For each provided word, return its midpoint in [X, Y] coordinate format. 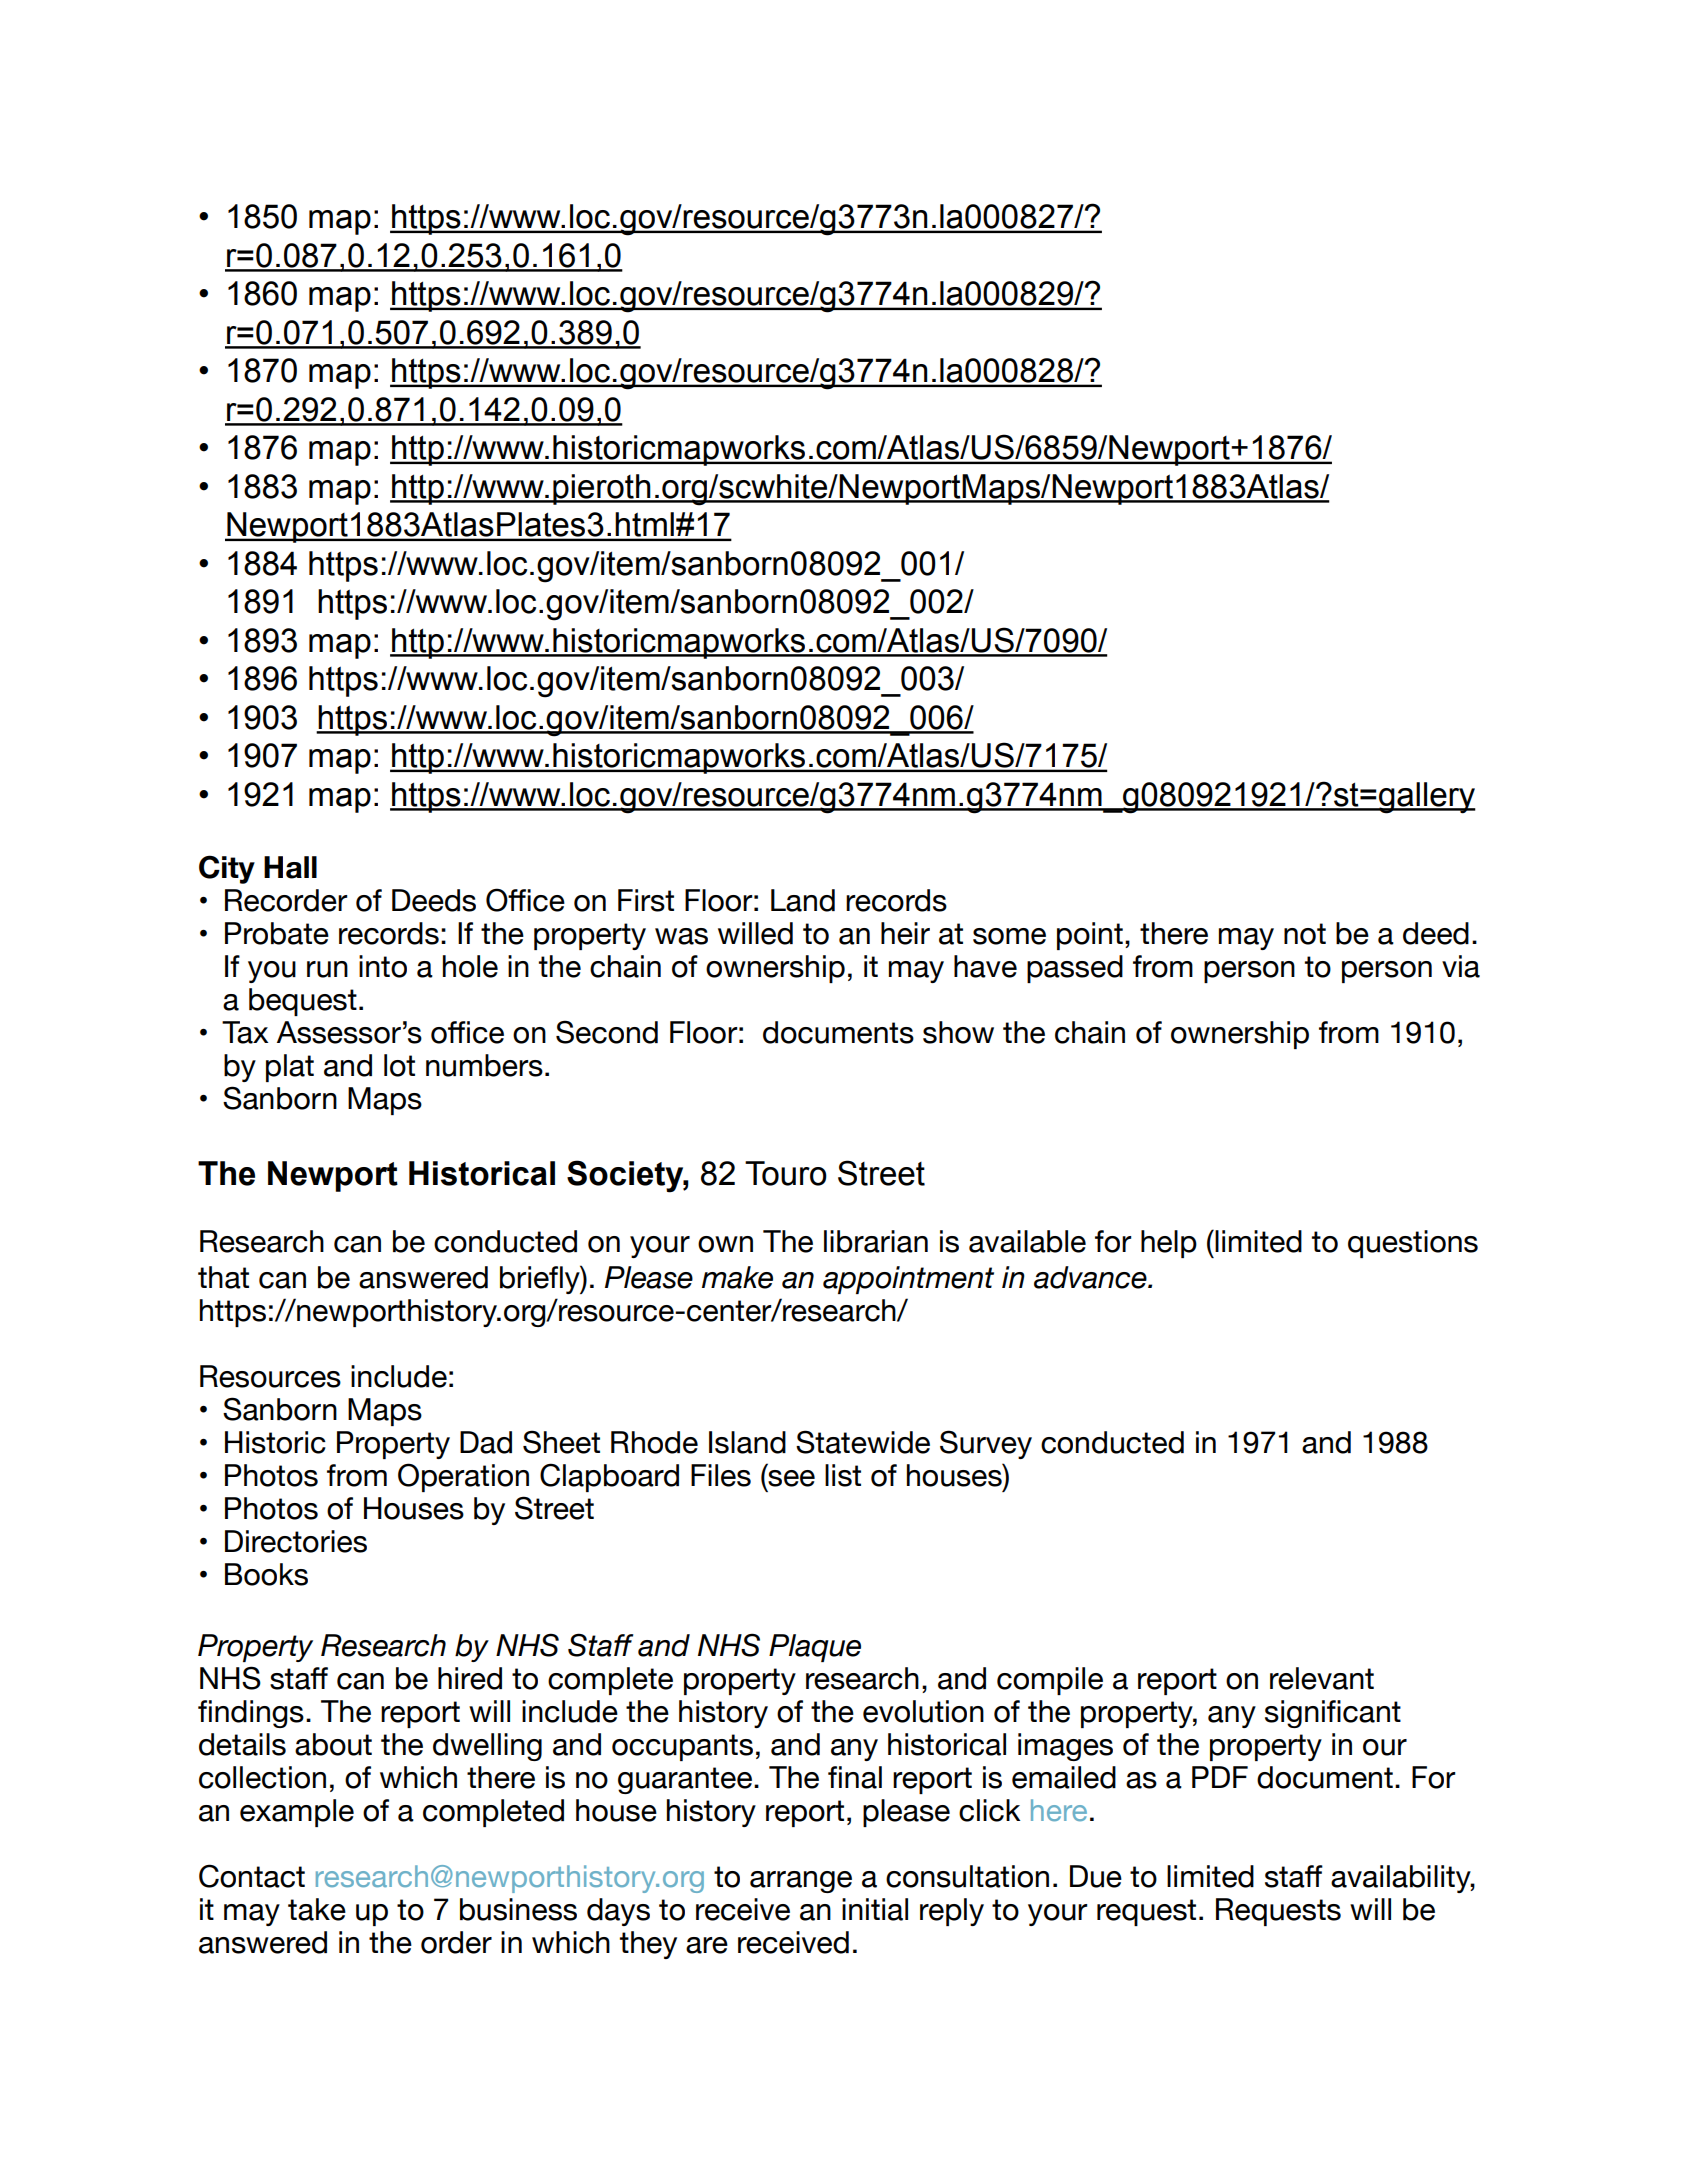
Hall [290, 867]
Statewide [863, 1442]
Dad [486, 1442]
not [1305, 934]
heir [905, 933]
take [317, 1909]
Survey [986, 1444]
